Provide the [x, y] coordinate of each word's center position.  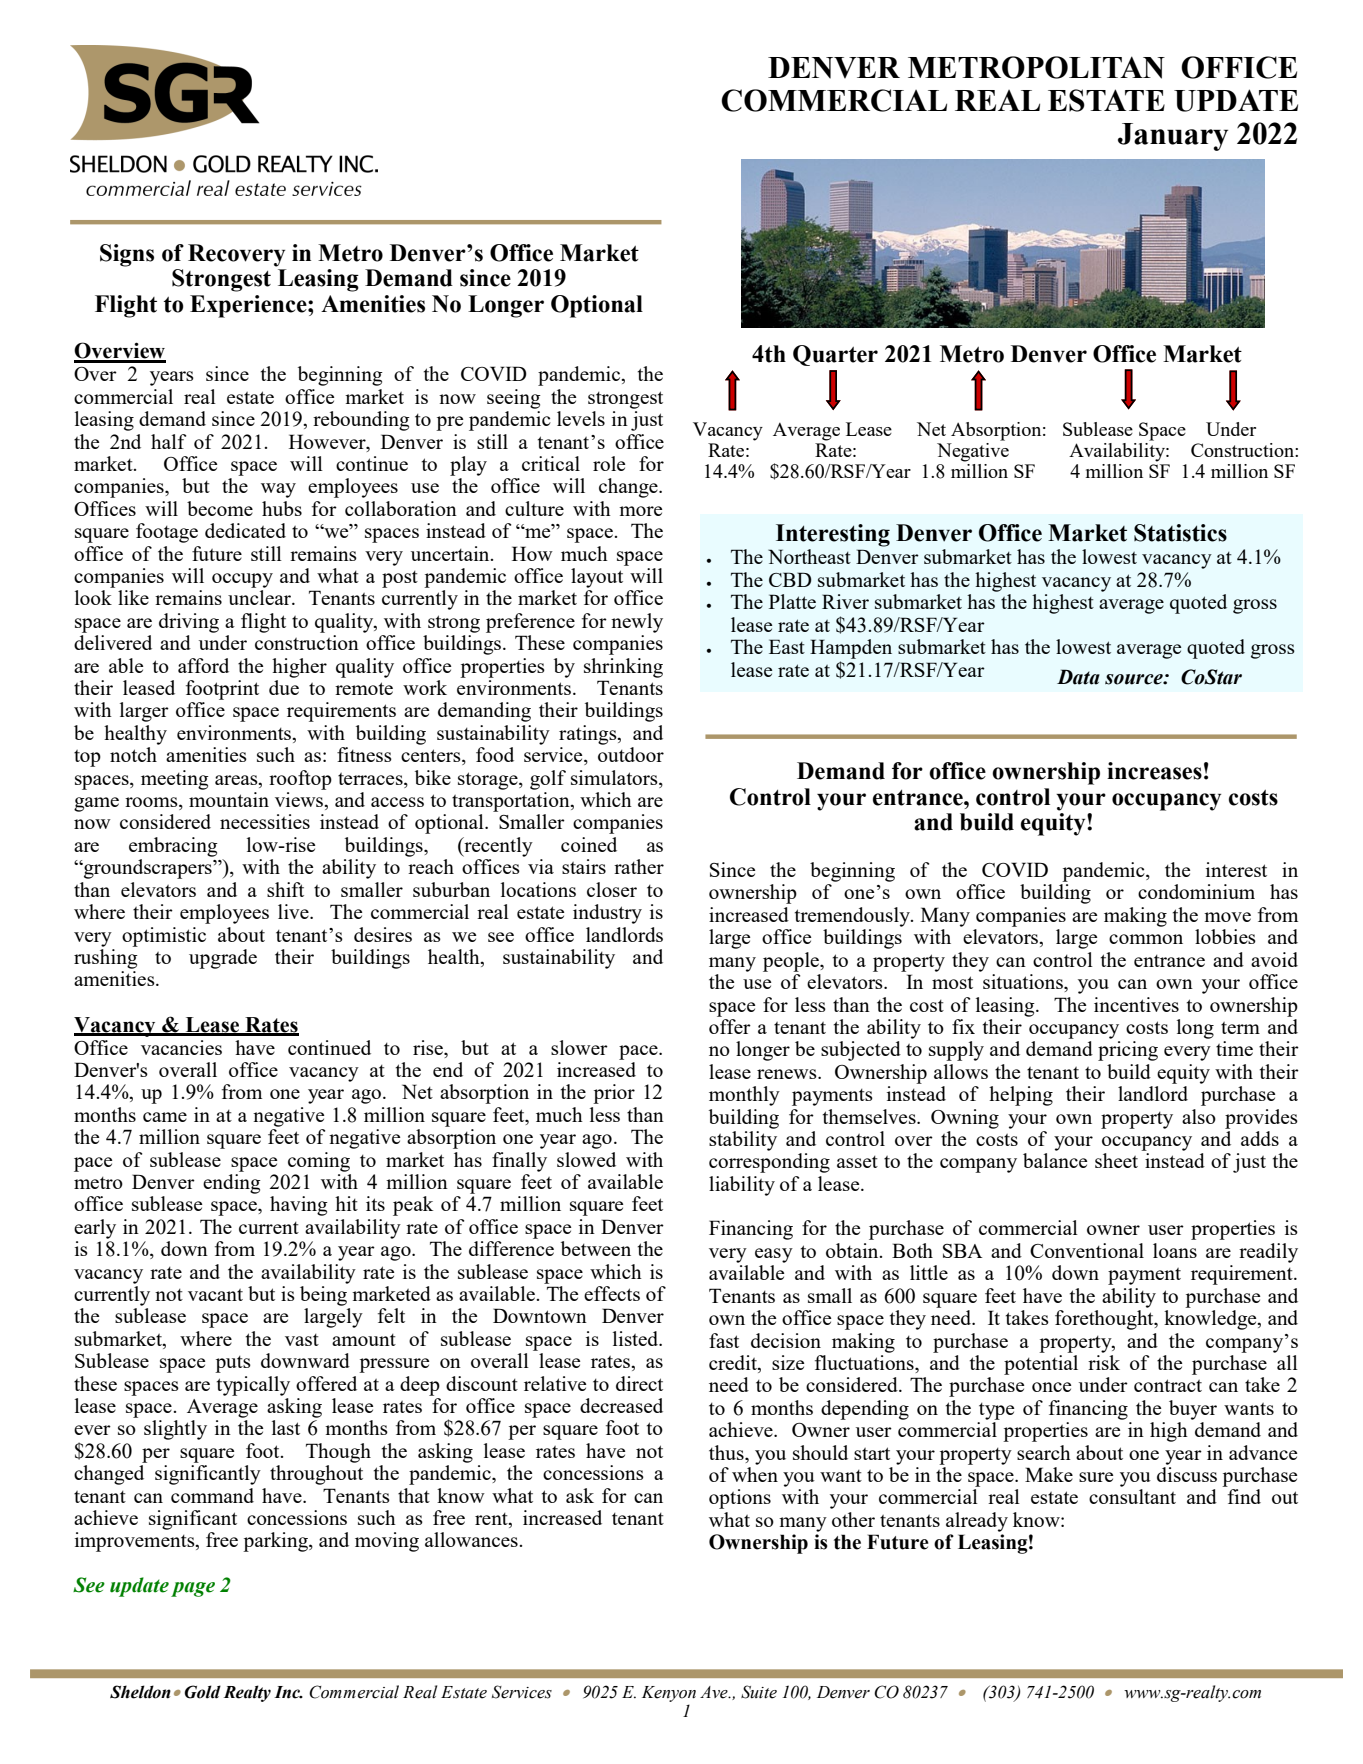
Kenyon [669, 1694]
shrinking [623, 668]
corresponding [769, 1163]
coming [319, 1162]
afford [203, 665]
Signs [127, 255]
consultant [1132, 1496]
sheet [1116, 1160]
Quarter [835, 355]
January [1173, 137]
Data [1078, 677]
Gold [202, 1692]
